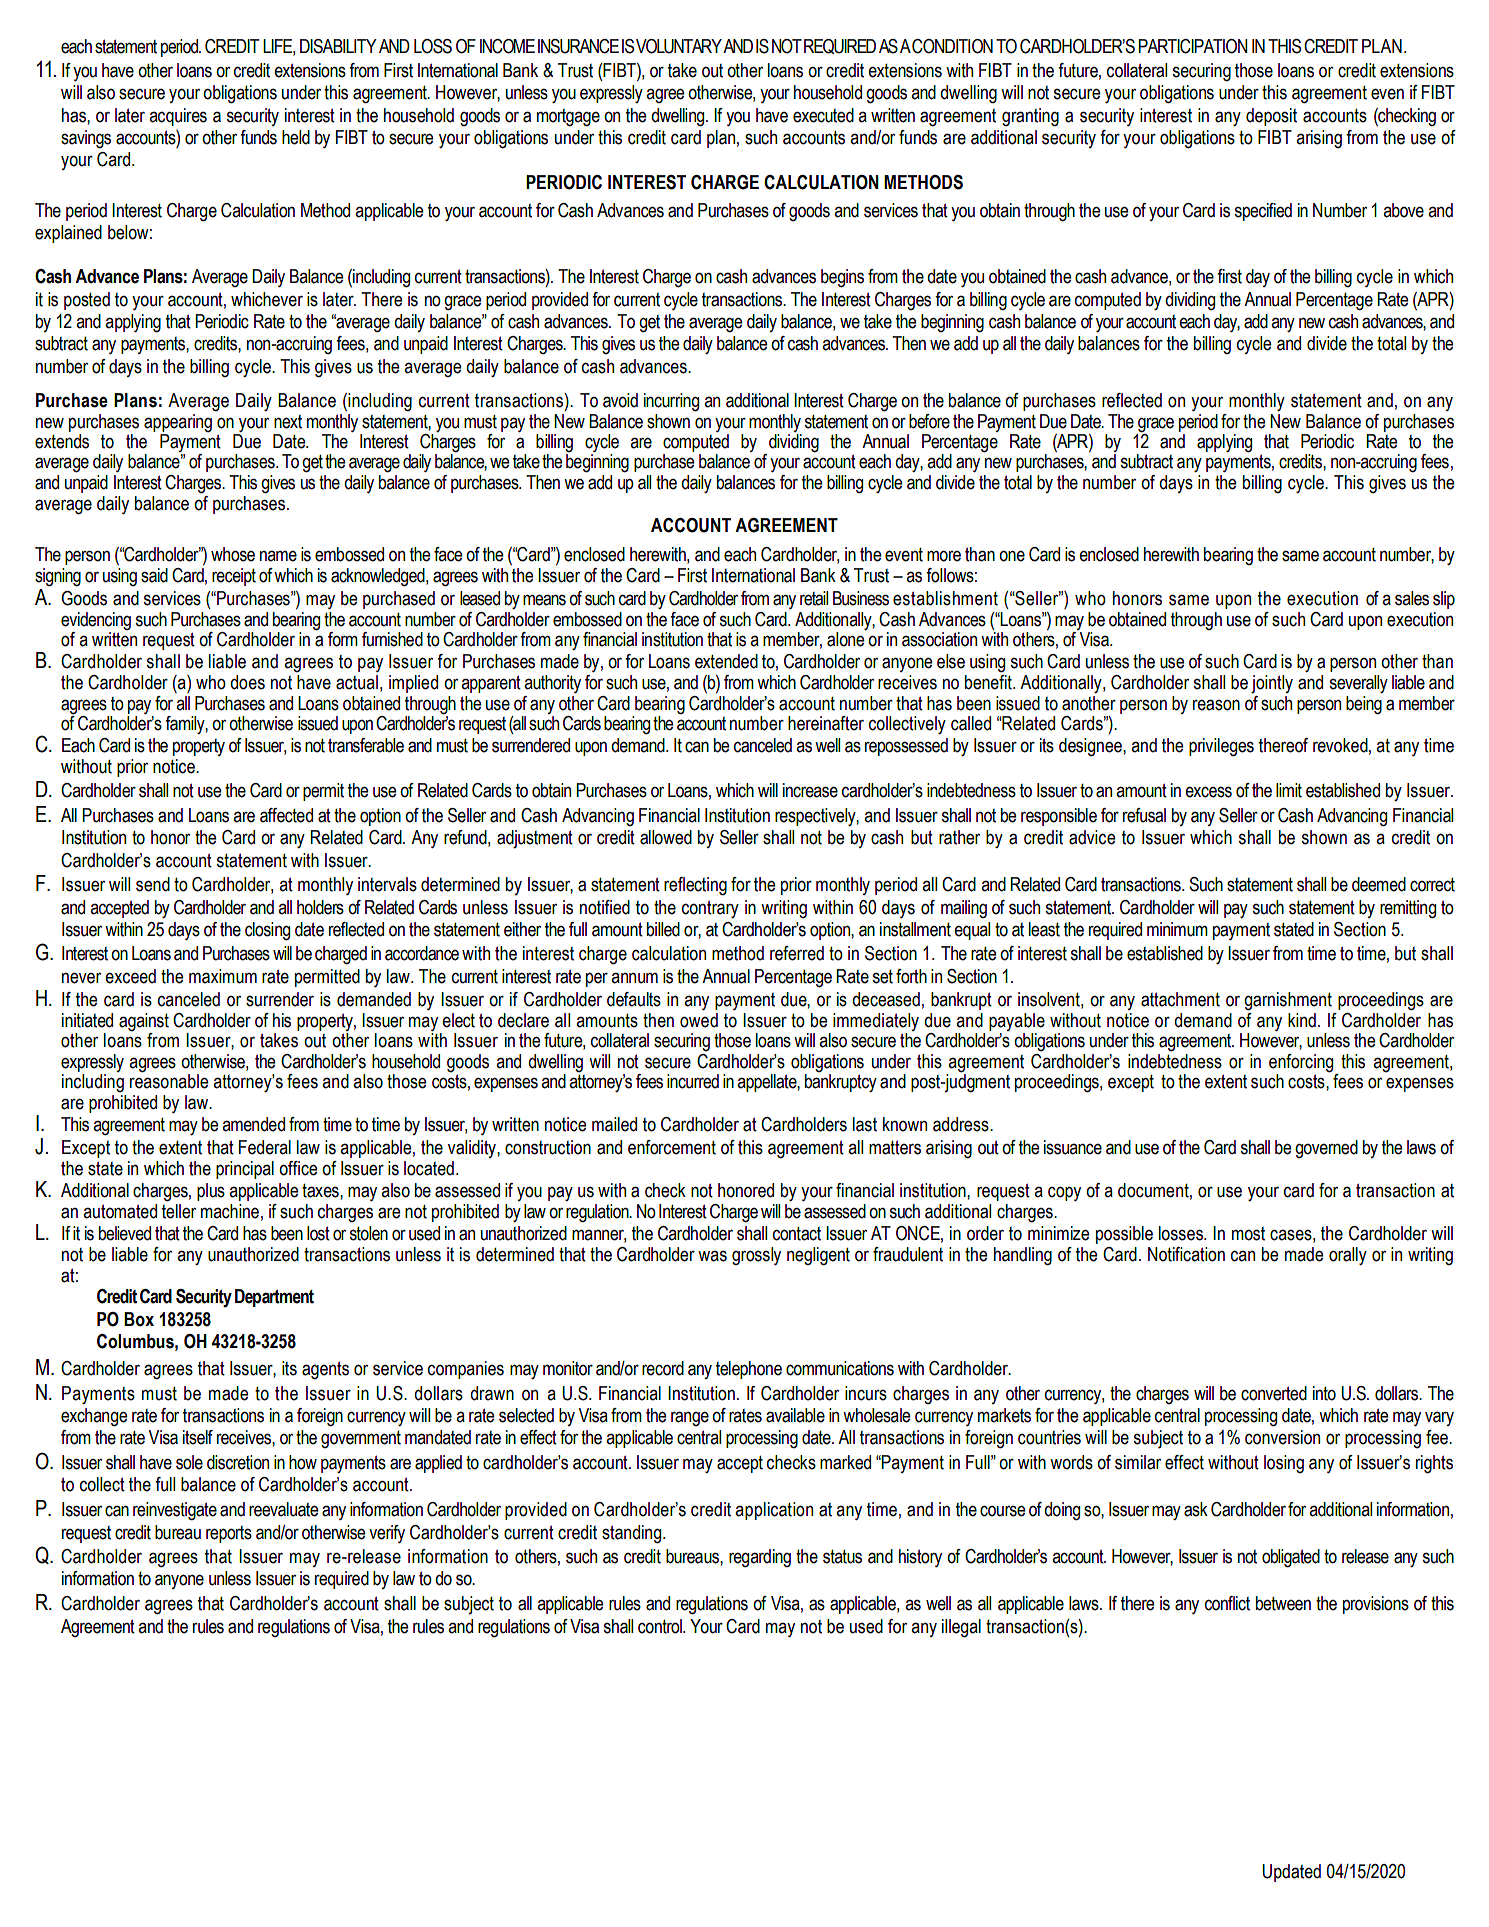 This screenshot has width=1489, height=1927. What do you see at coordinates (1301, 1063) in the screenshot?
I see `enforcing` at bounding box center [1301, 1063].
